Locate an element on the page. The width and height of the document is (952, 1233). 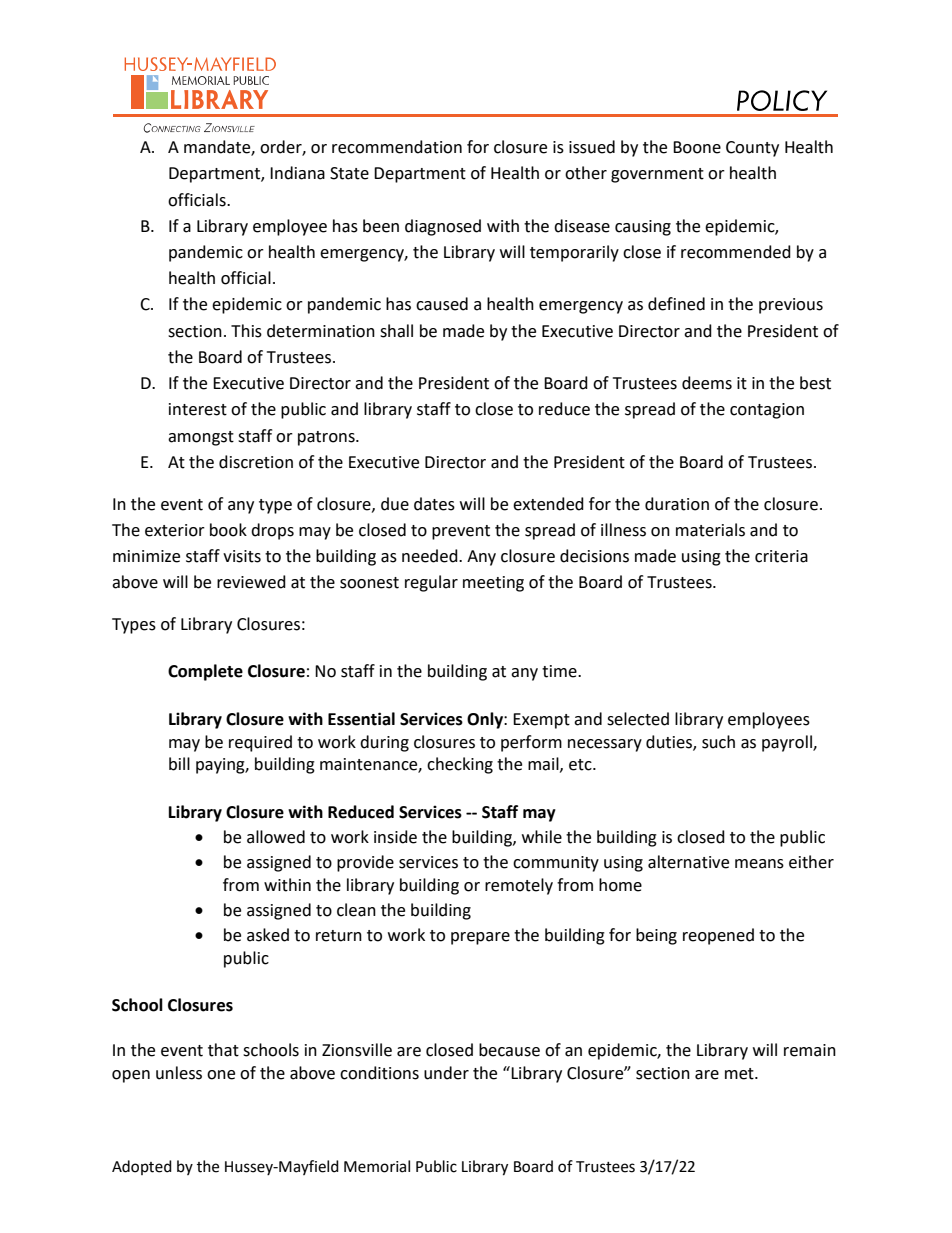
Complete is located at coordinates (205, 672).
